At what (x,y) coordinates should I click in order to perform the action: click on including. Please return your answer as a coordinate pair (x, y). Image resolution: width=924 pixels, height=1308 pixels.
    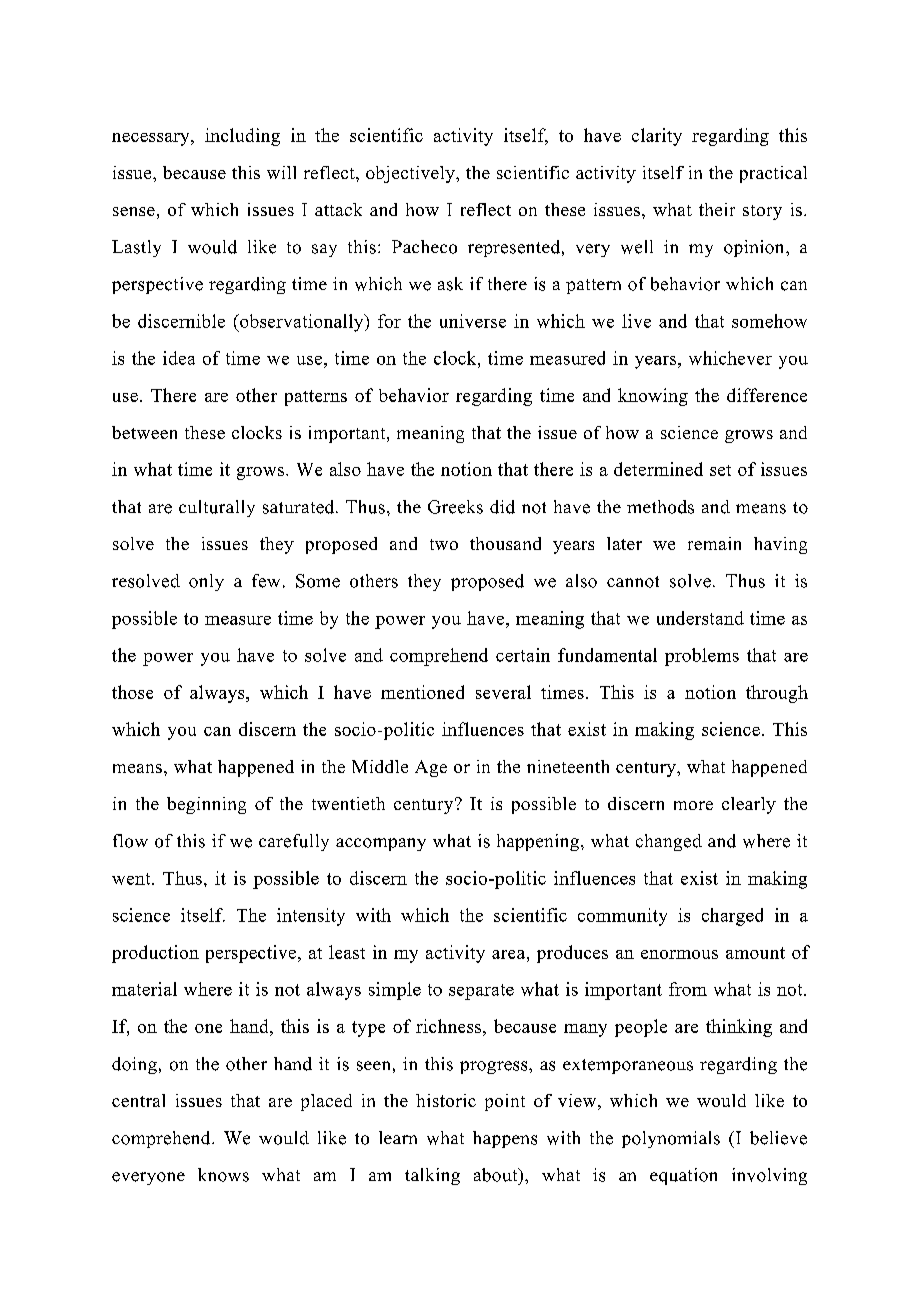
    Looking at the image, I should click on (242, 137).
